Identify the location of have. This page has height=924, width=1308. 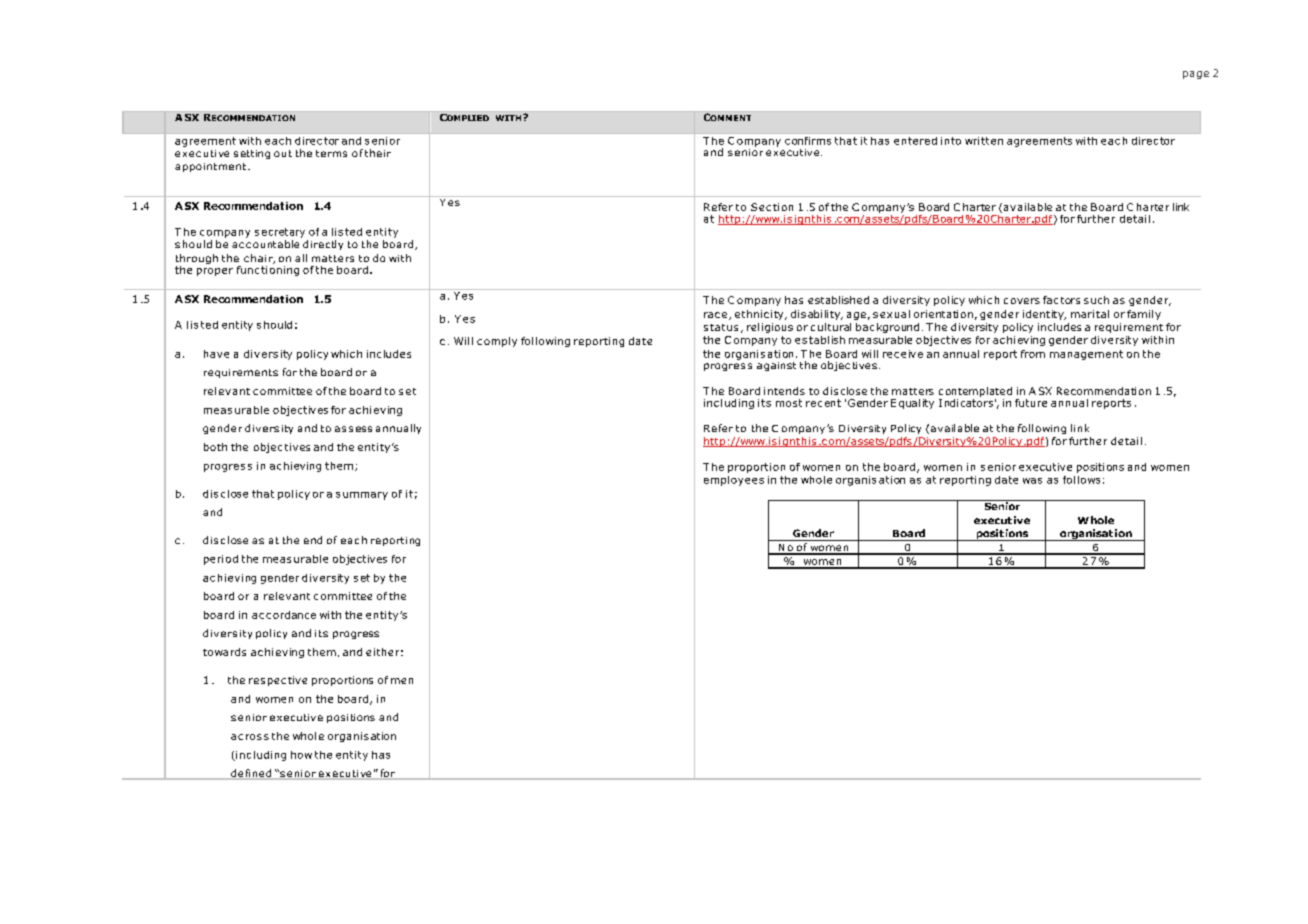
(216, 354).
